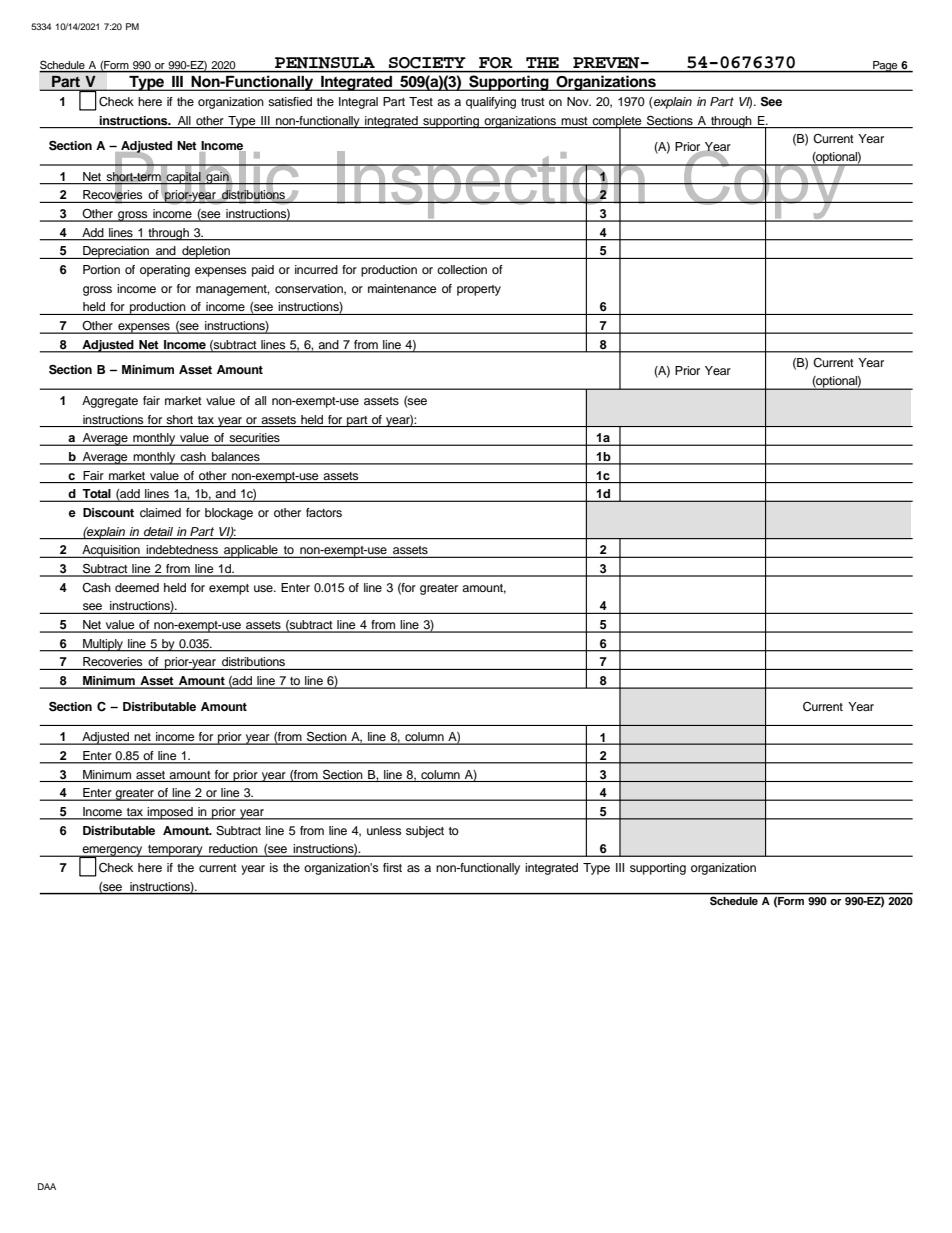 This screenshot has width=952, height=1233. I want to click on subject, so click(425, 832).
